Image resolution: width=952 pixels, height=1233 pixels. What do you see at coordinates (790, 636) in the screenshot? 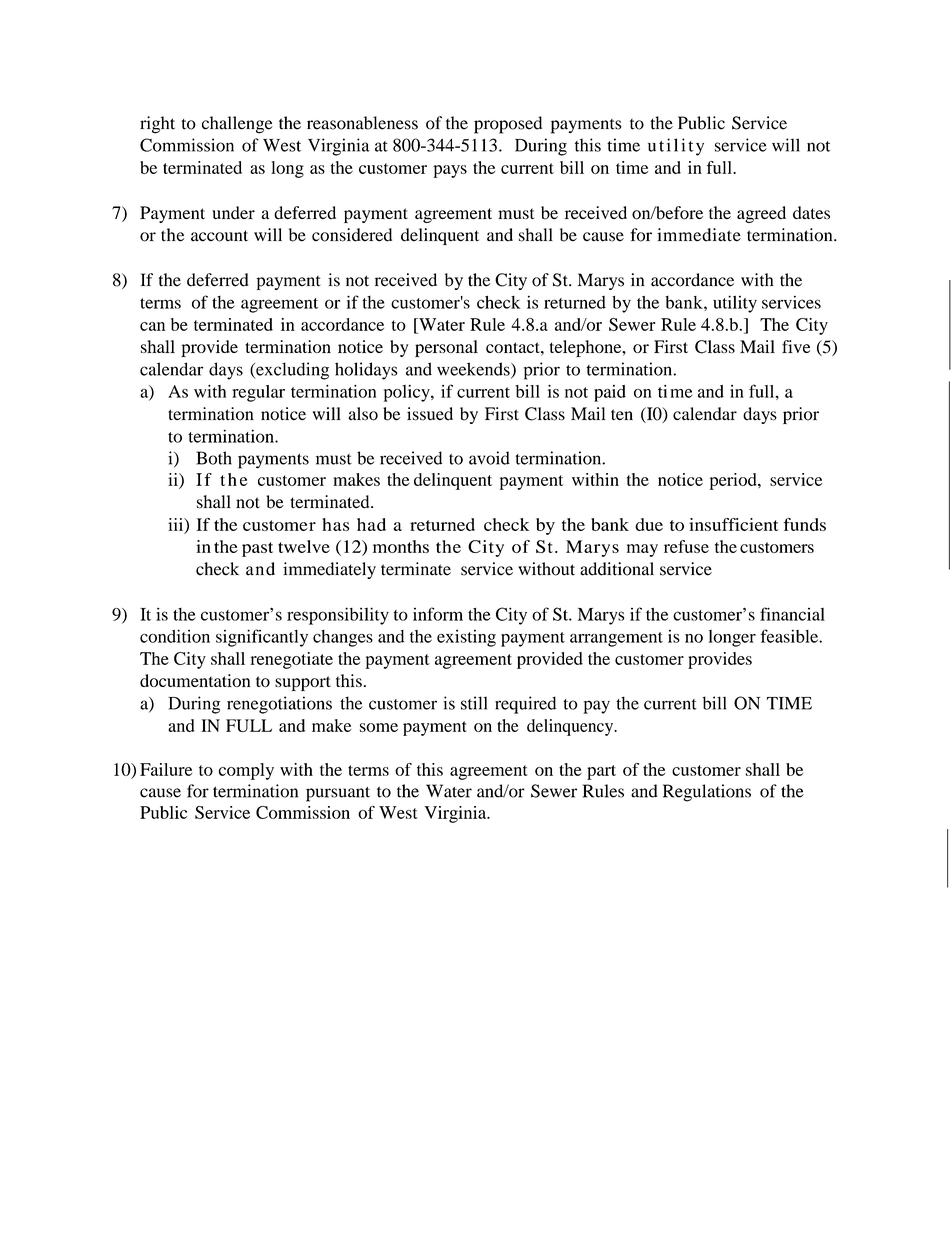
I see `feasible` at bounding box center [790, 636].
